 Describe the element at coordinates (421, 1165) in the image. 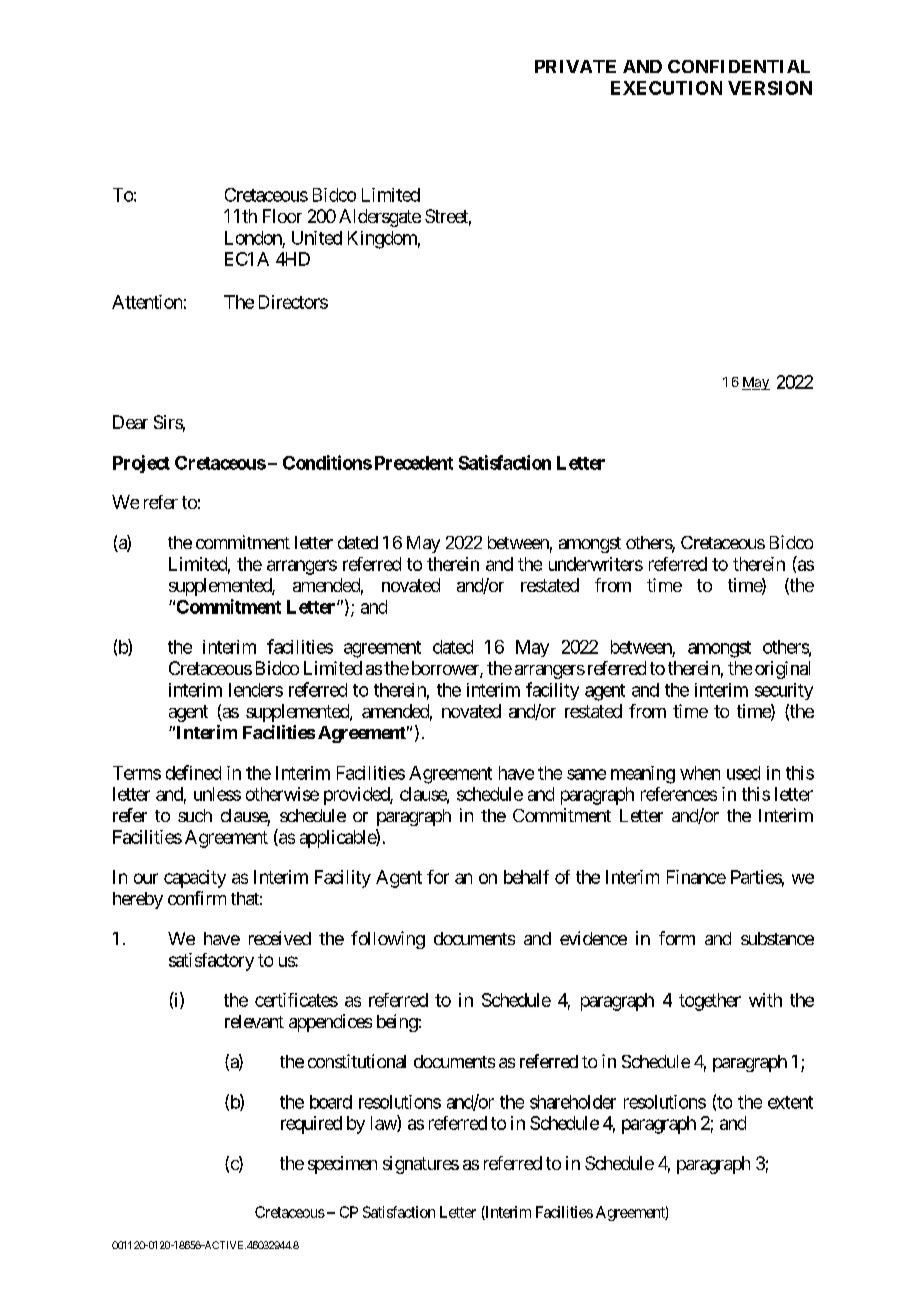

I see `signatures` at that location.
